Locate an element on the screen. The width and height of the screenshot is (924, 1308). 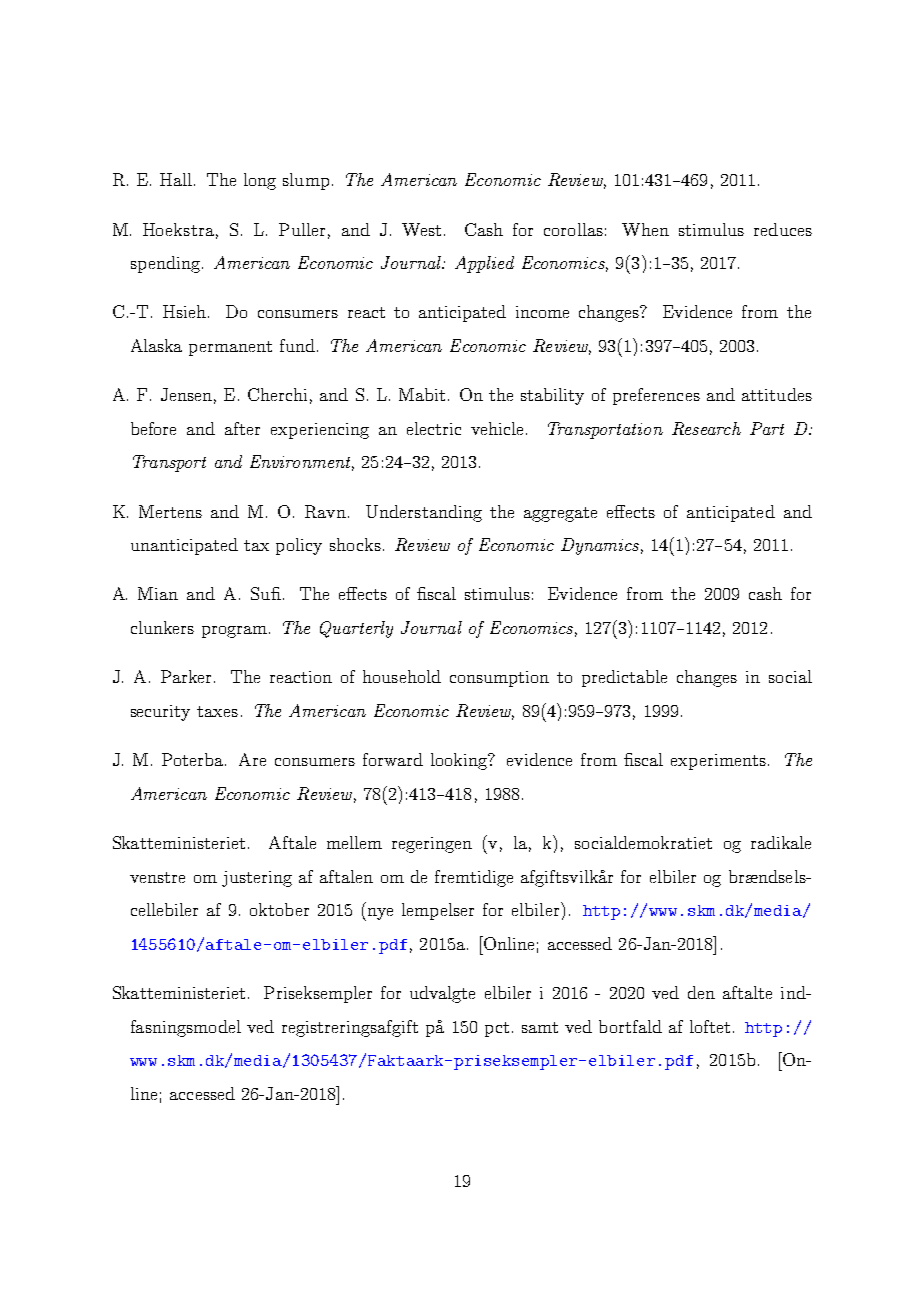
Sufi is located at coordinates (266, 593).
